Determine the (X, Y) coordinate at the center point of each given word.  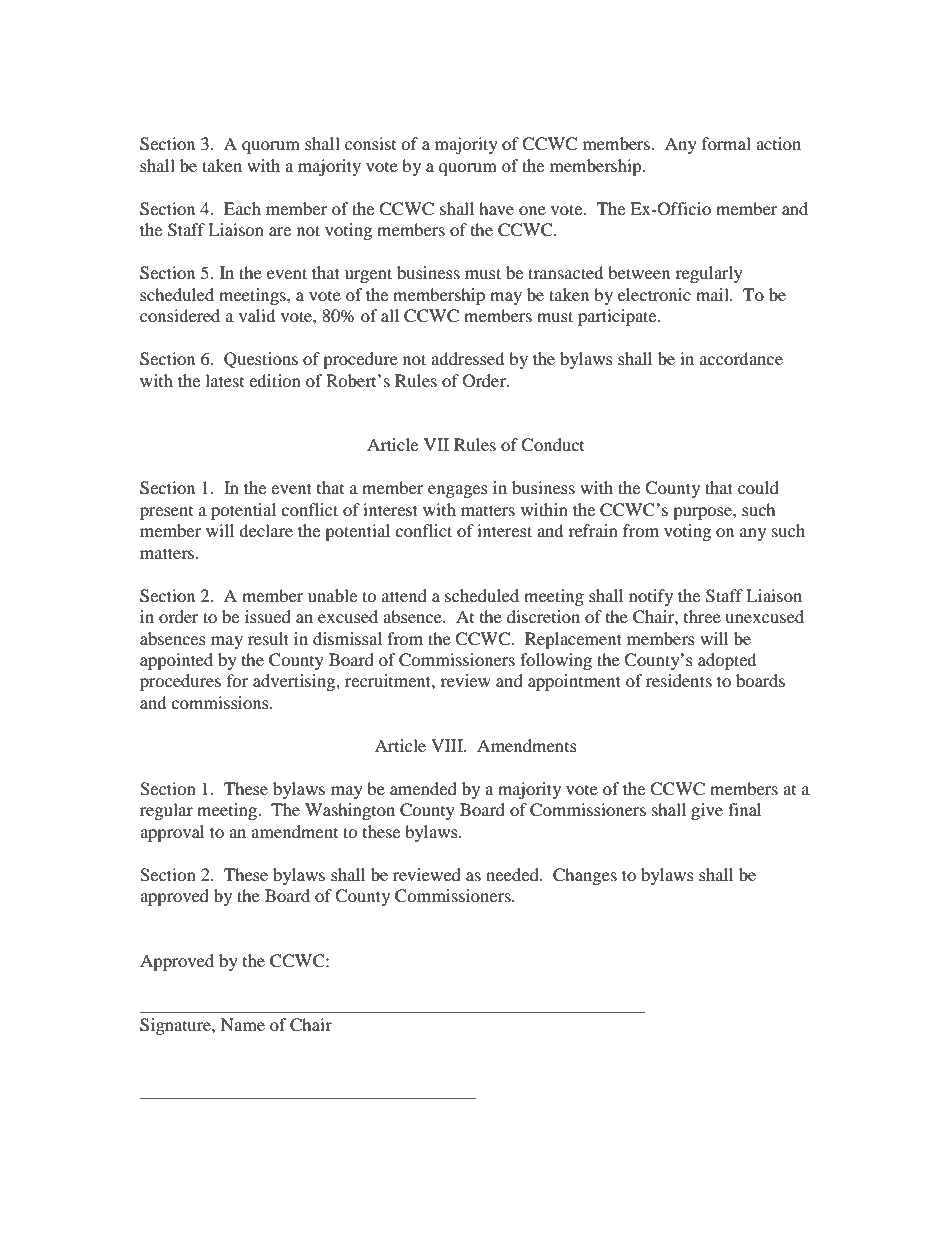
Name (243, 1024)
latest (224, 380)
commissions (221, 702)
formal (726, 143)
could (758, 487)
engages (458, 491)
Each (242, 208)
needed (513, 874)
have (496, 208)
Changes (585, 876)
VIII (448, 745)
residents (679, 680)
